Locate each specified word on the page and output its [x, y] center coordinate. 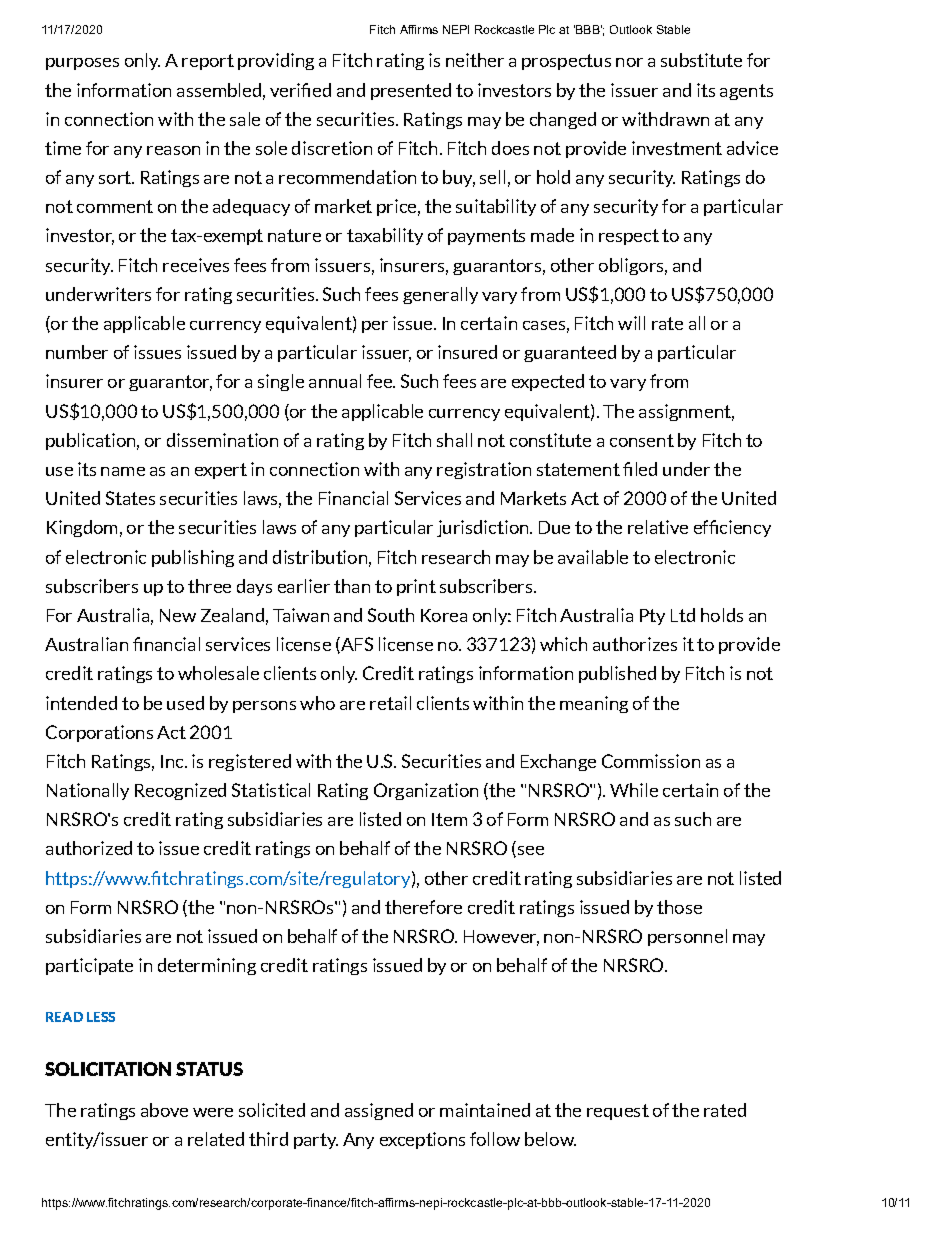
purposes [82, 64]
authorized [89, 848]
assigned [379, 1111]
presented [411, 91]
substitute [701, 60]
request [618, 1112]
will [631, 323]
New [178, 615]
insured [467, 352]
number [77, 352]
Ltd [683, 615]
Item [449, 819]
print [416, 587]
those [679, 907]
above [164, 1110]
